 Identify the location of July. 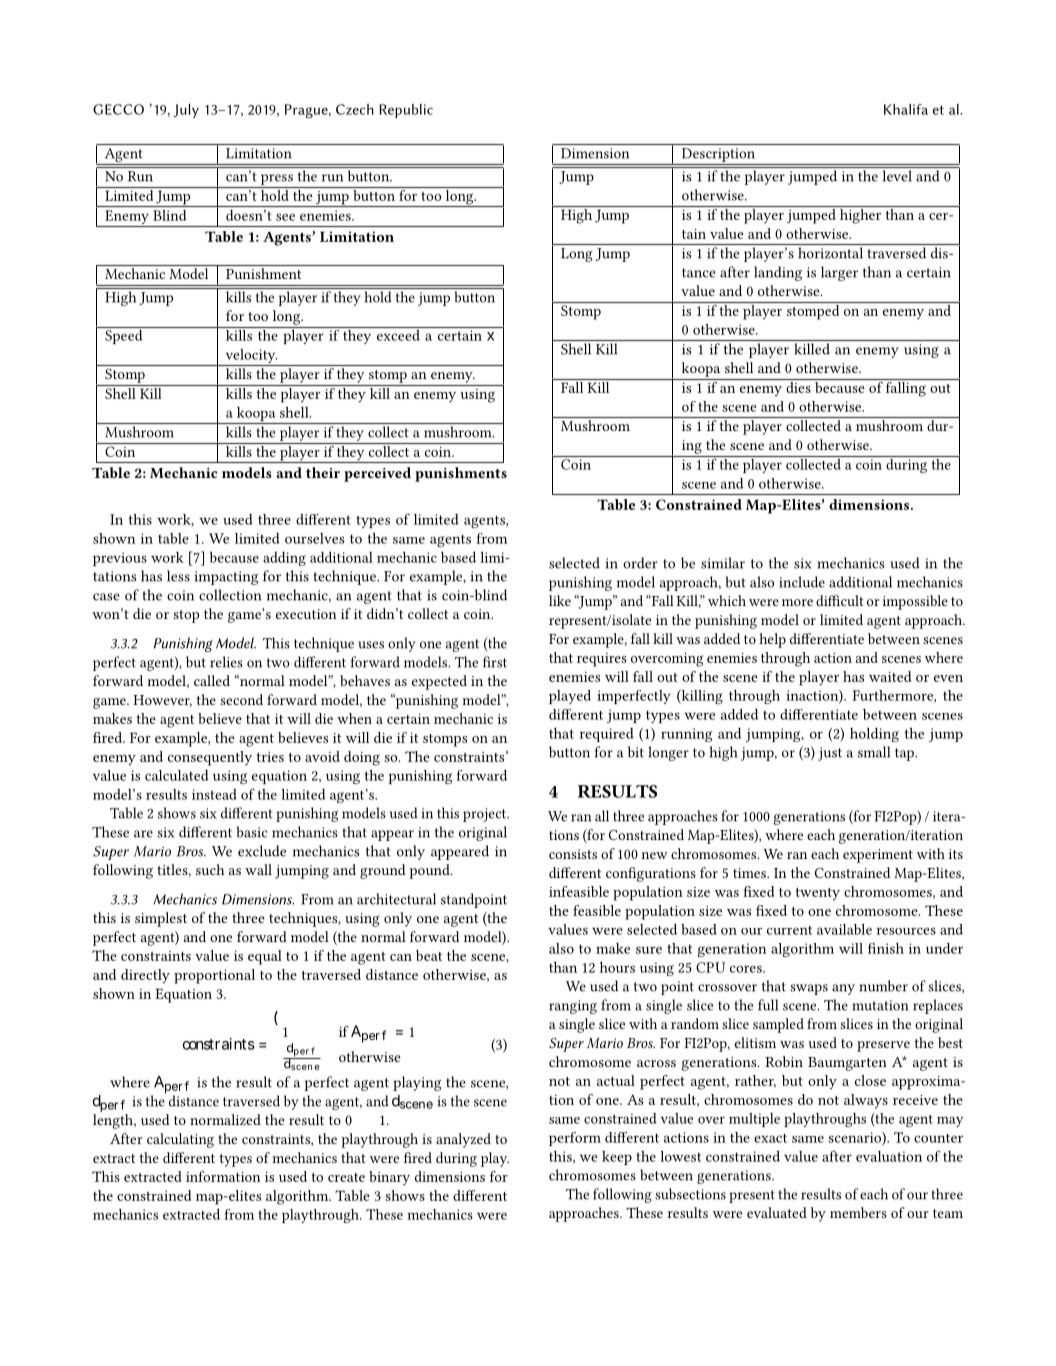
(186, 111).
